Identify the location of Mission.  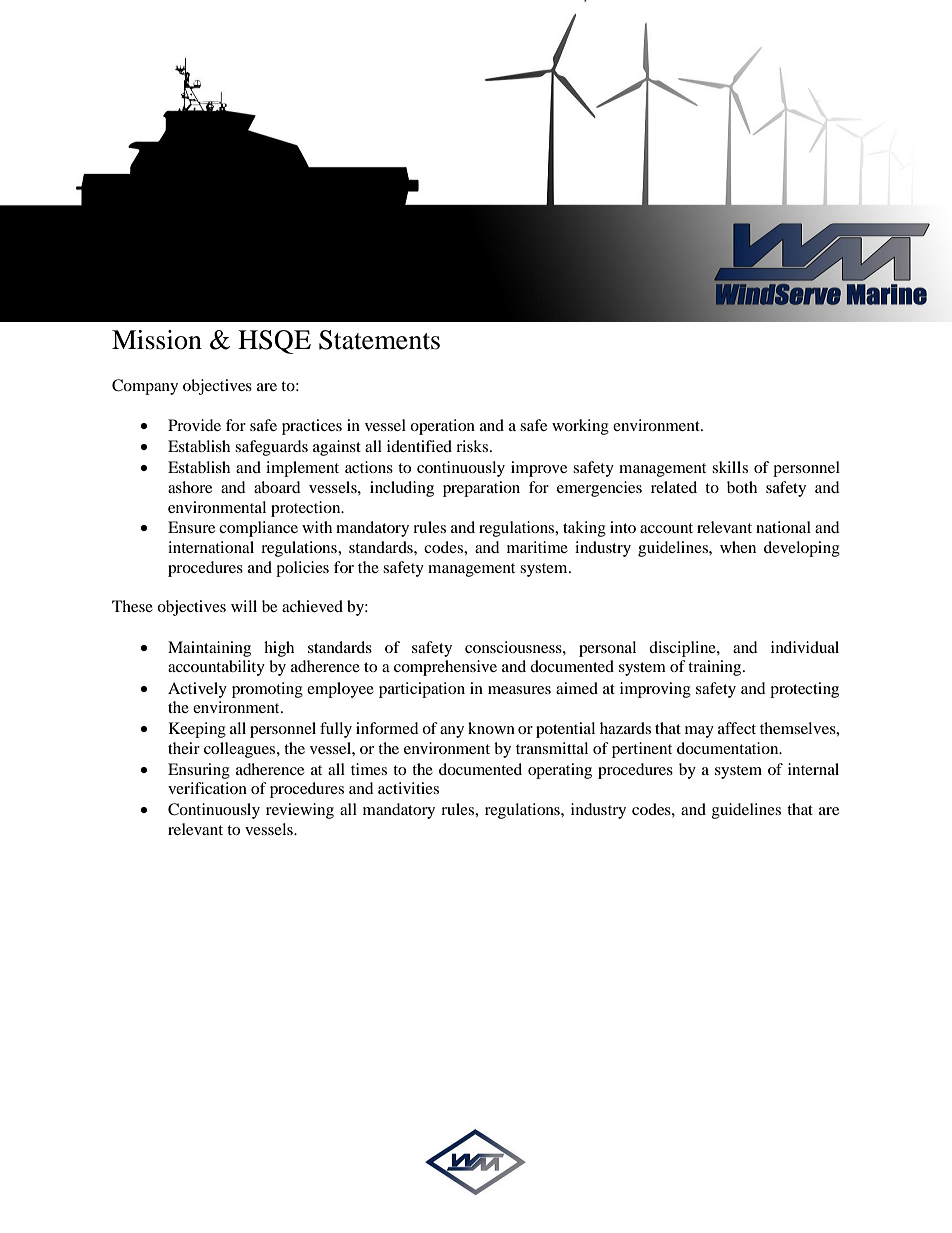
(157, 340).
